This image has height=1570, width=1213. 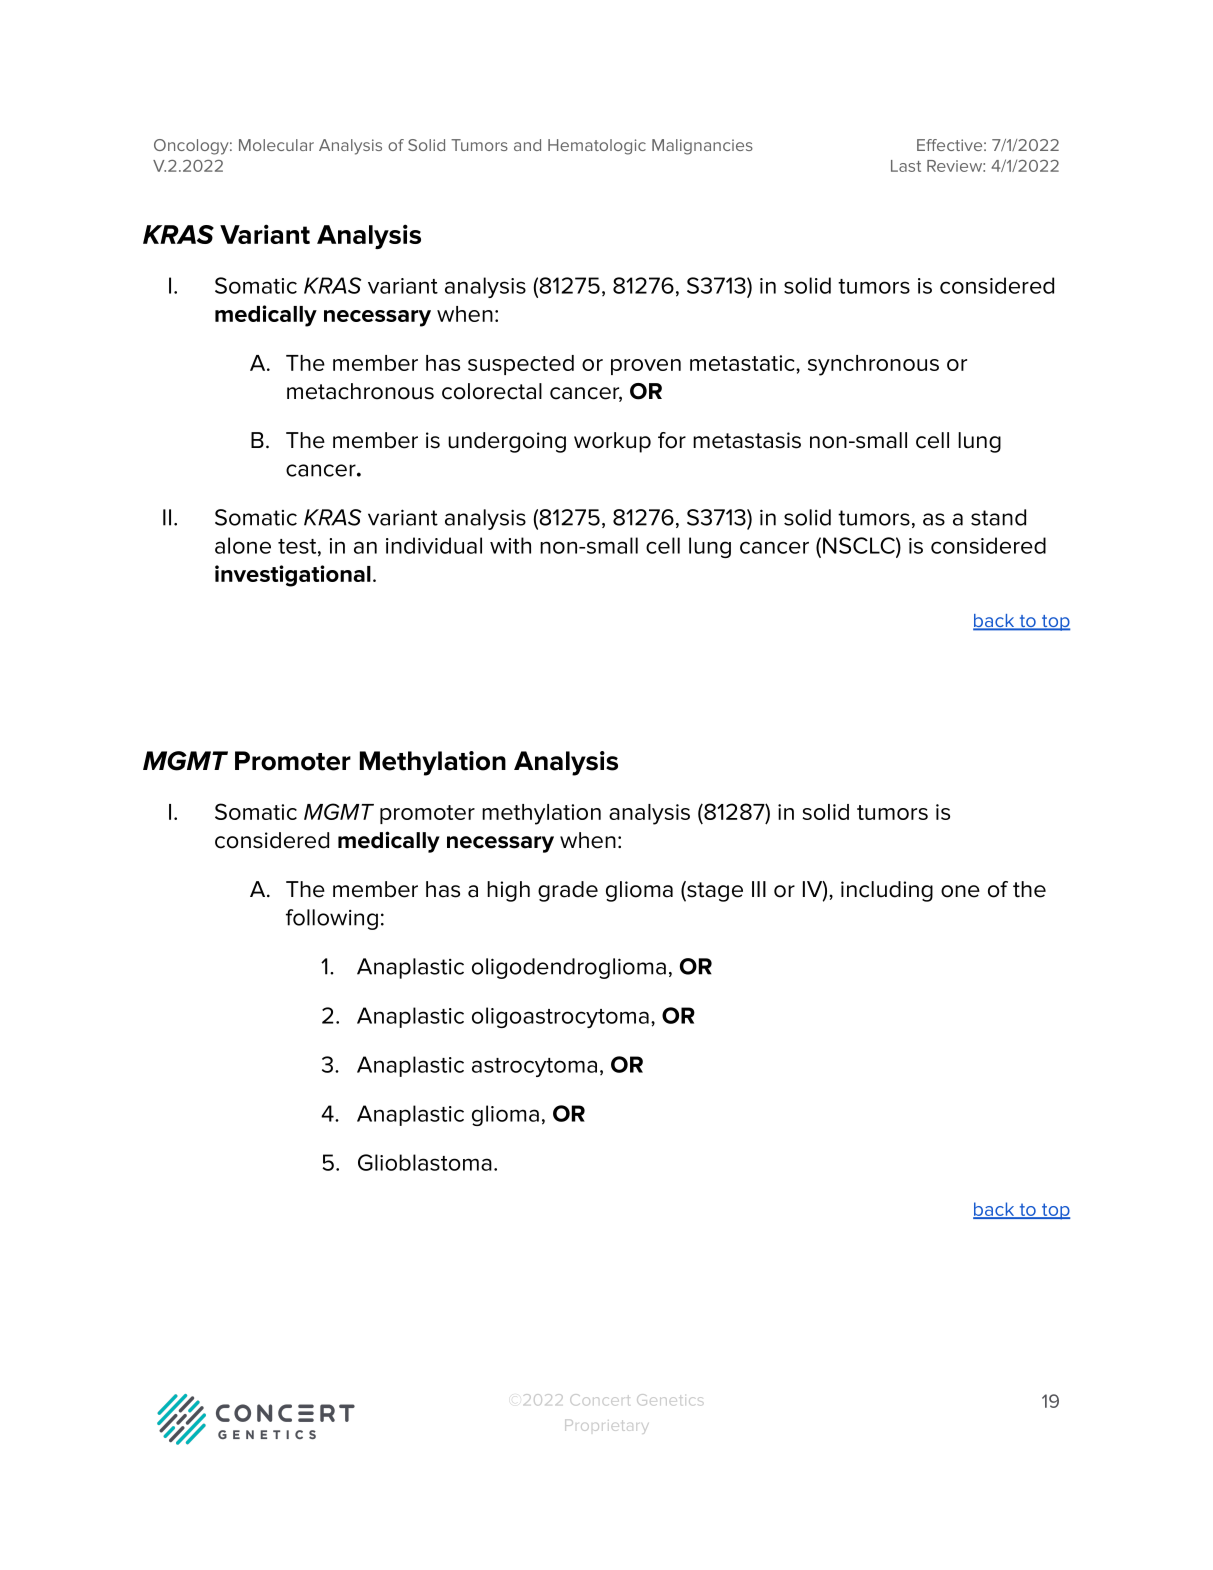 What do you see at coordinates (759, 889) in the image?
I see `III` at bounding box center [759, 889].
